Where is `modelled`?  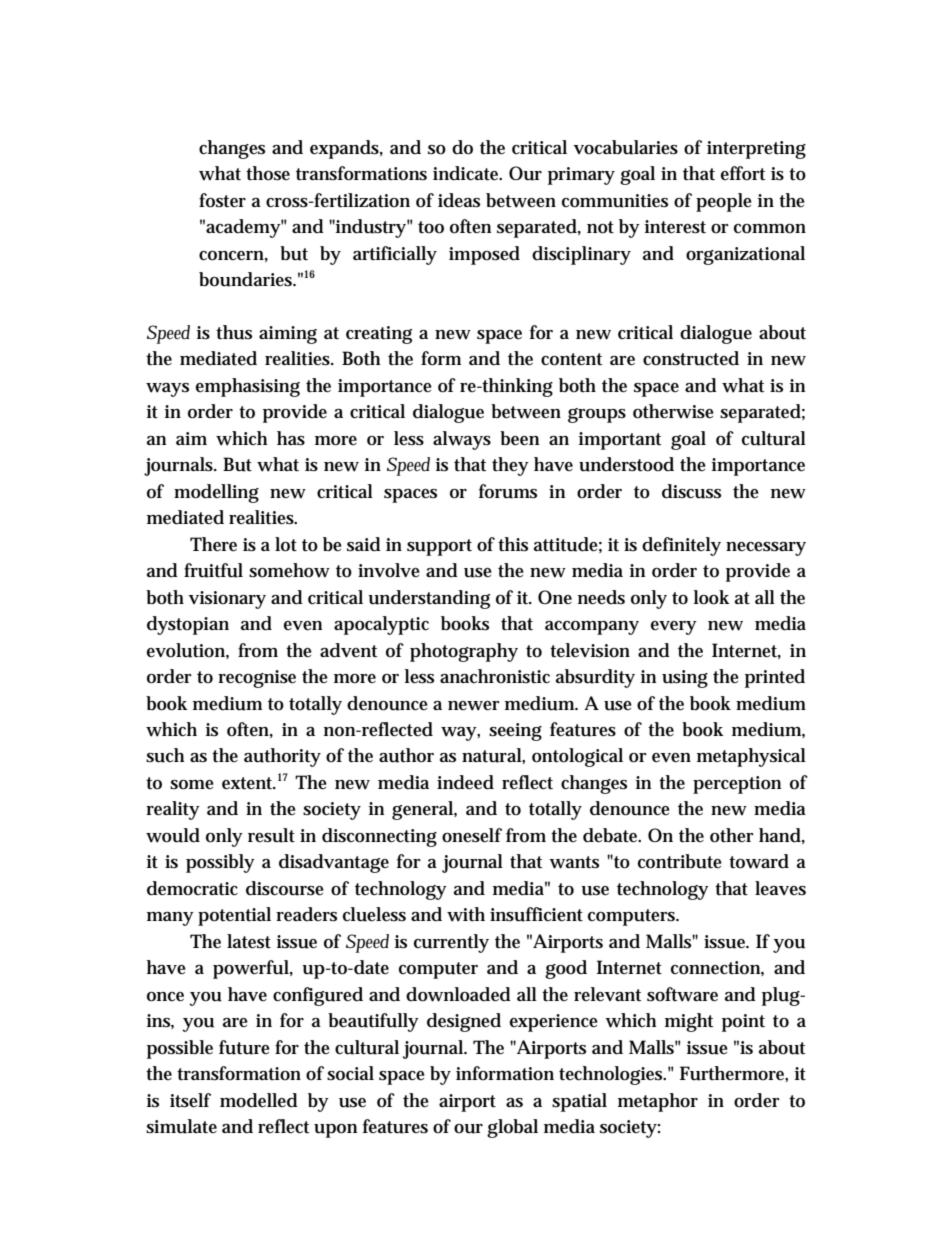
modelled is located at coordinates (259, 1100).
